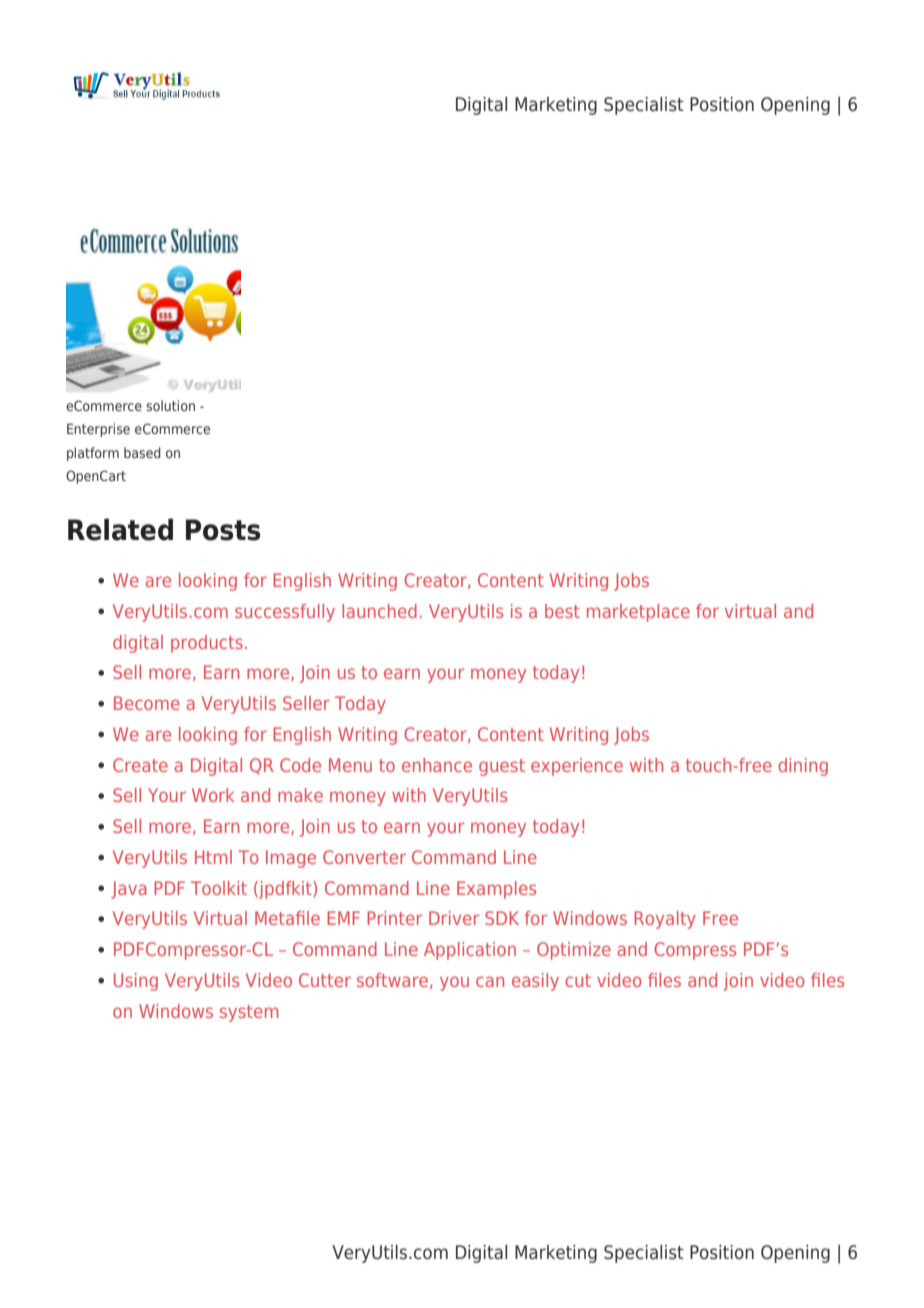  I want to click on Optimize, so click(574, 951).
